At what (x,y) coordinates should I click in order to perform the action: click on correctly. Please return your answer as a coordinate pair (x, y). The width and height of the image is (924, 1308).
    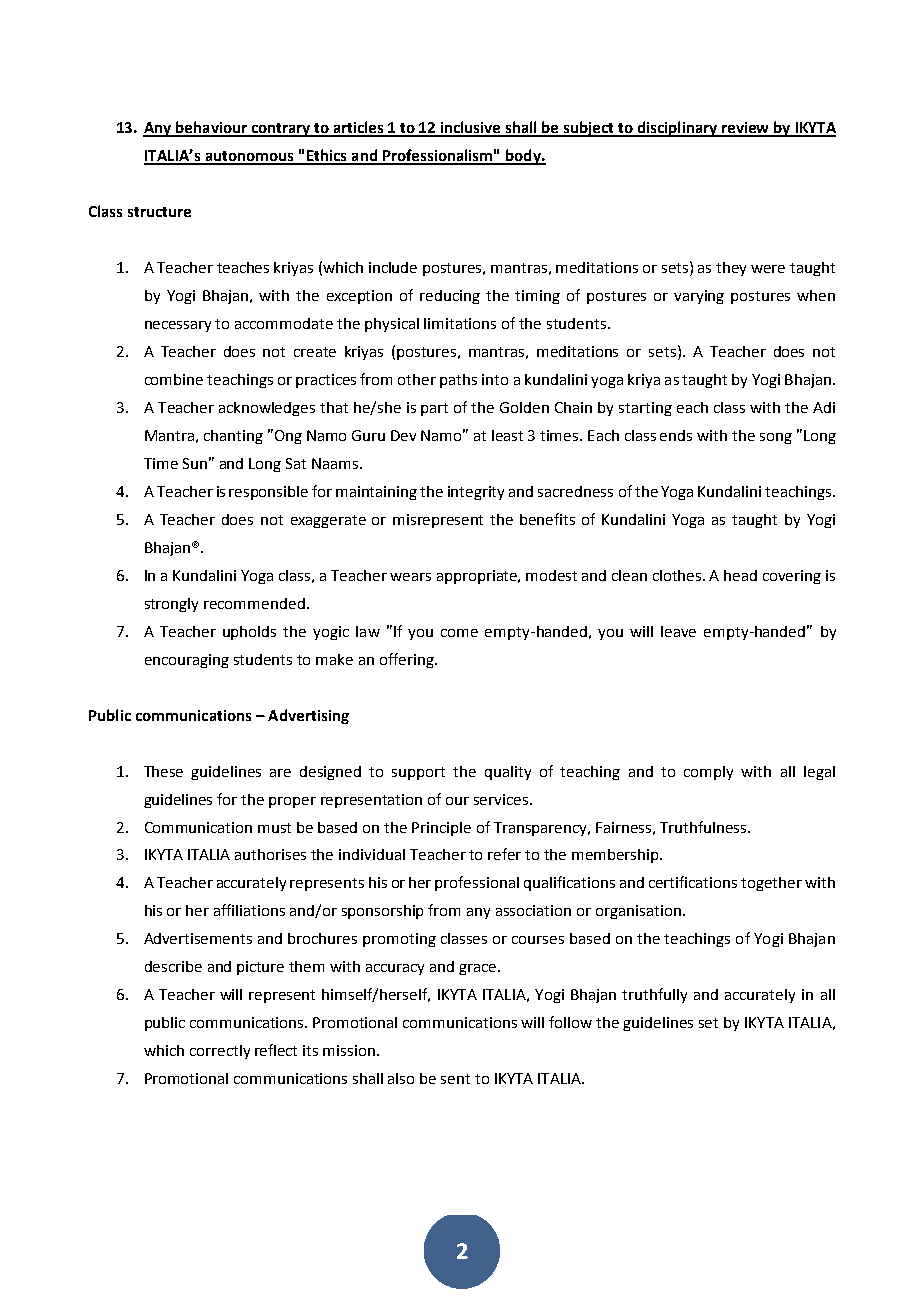
    Looking at the image, I should click on (220, 1052).
